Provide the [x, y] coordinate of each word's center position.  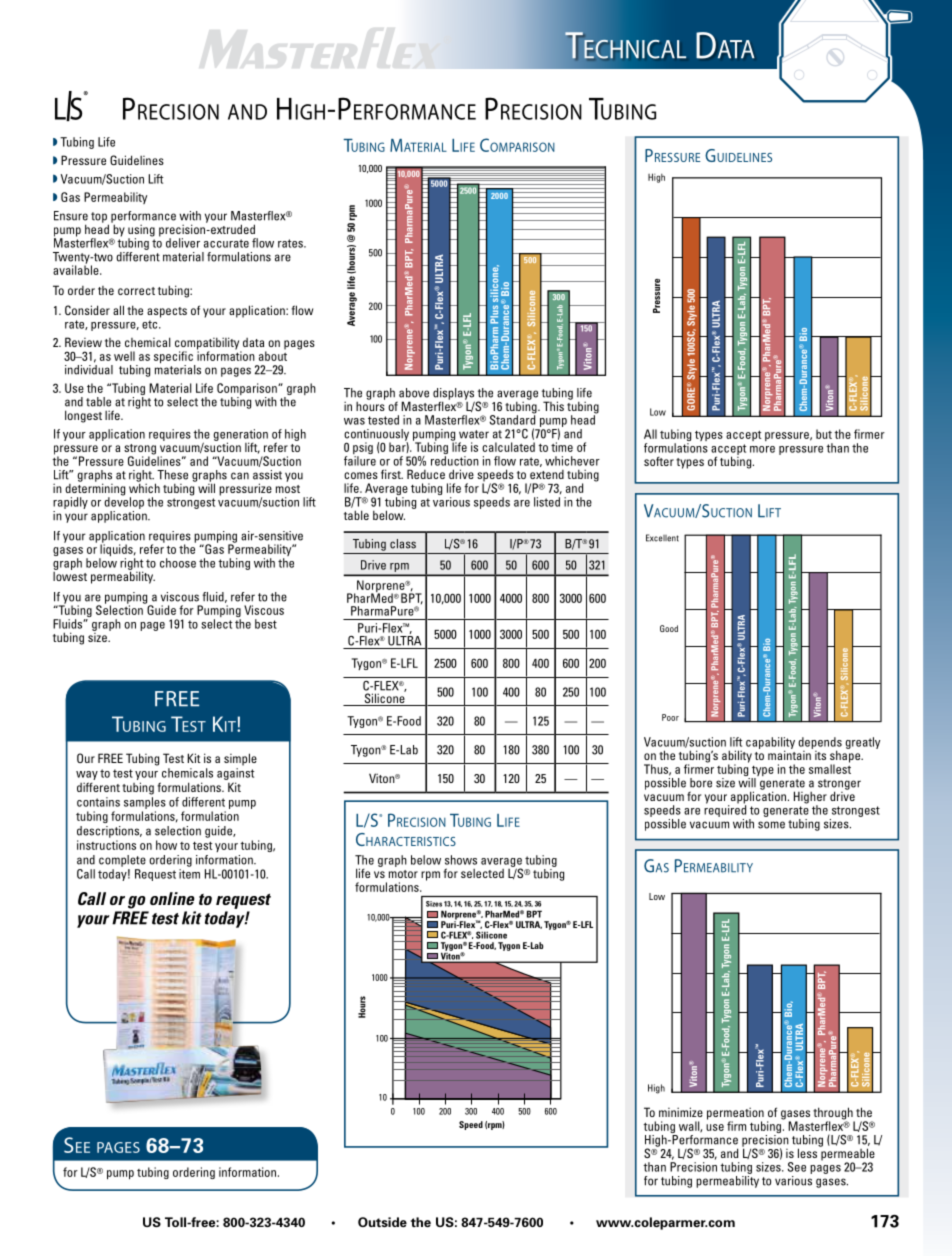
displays [454, 395]
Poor [670, 717]
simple [240, 759]
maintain [790, 754]
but [824, 434]
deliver [183, 243]
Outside [382, 1222]
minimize [681, 1112]
